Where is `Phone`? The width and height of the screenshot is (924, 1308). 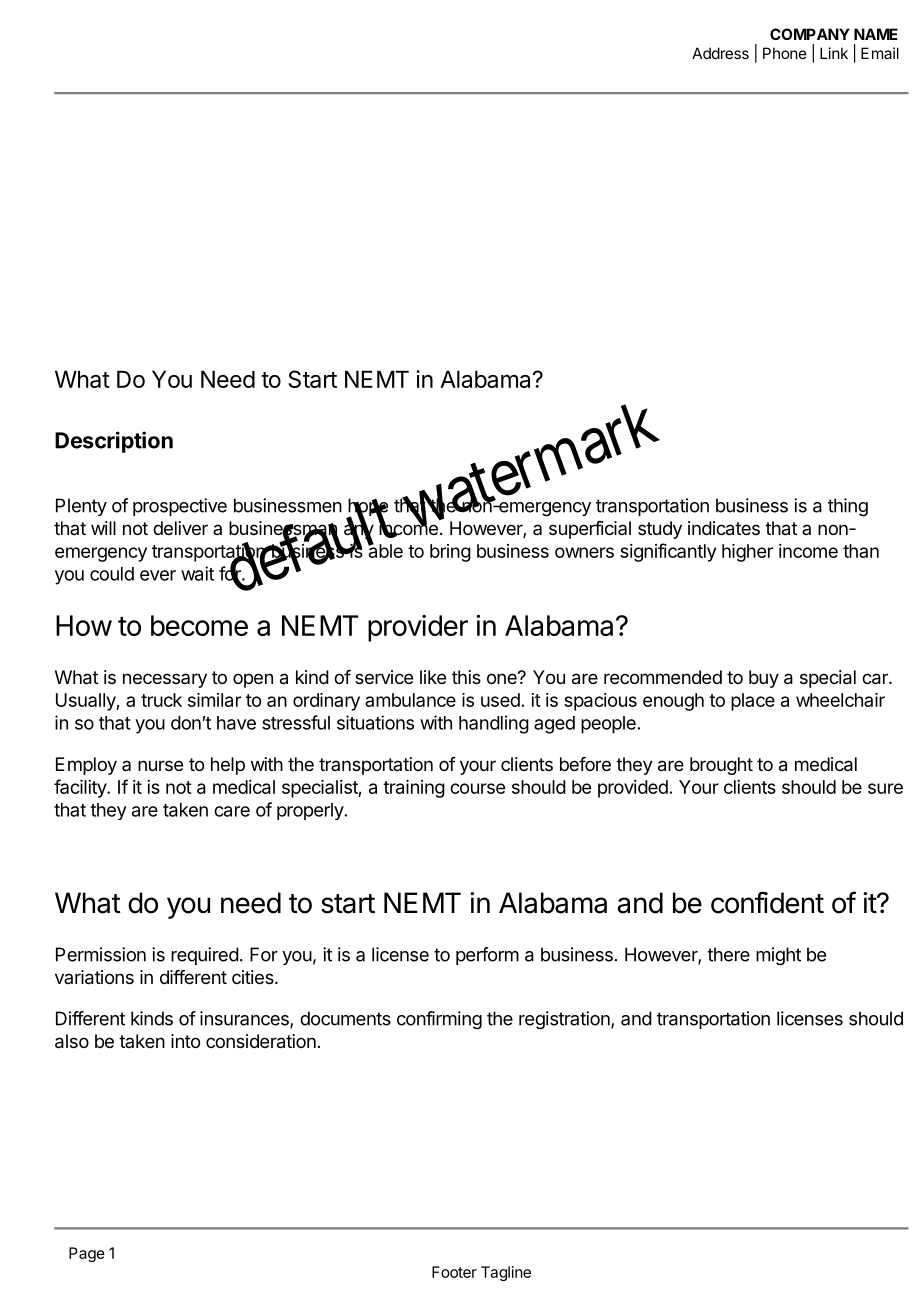
Phone is located at coordinates (785, 53).
